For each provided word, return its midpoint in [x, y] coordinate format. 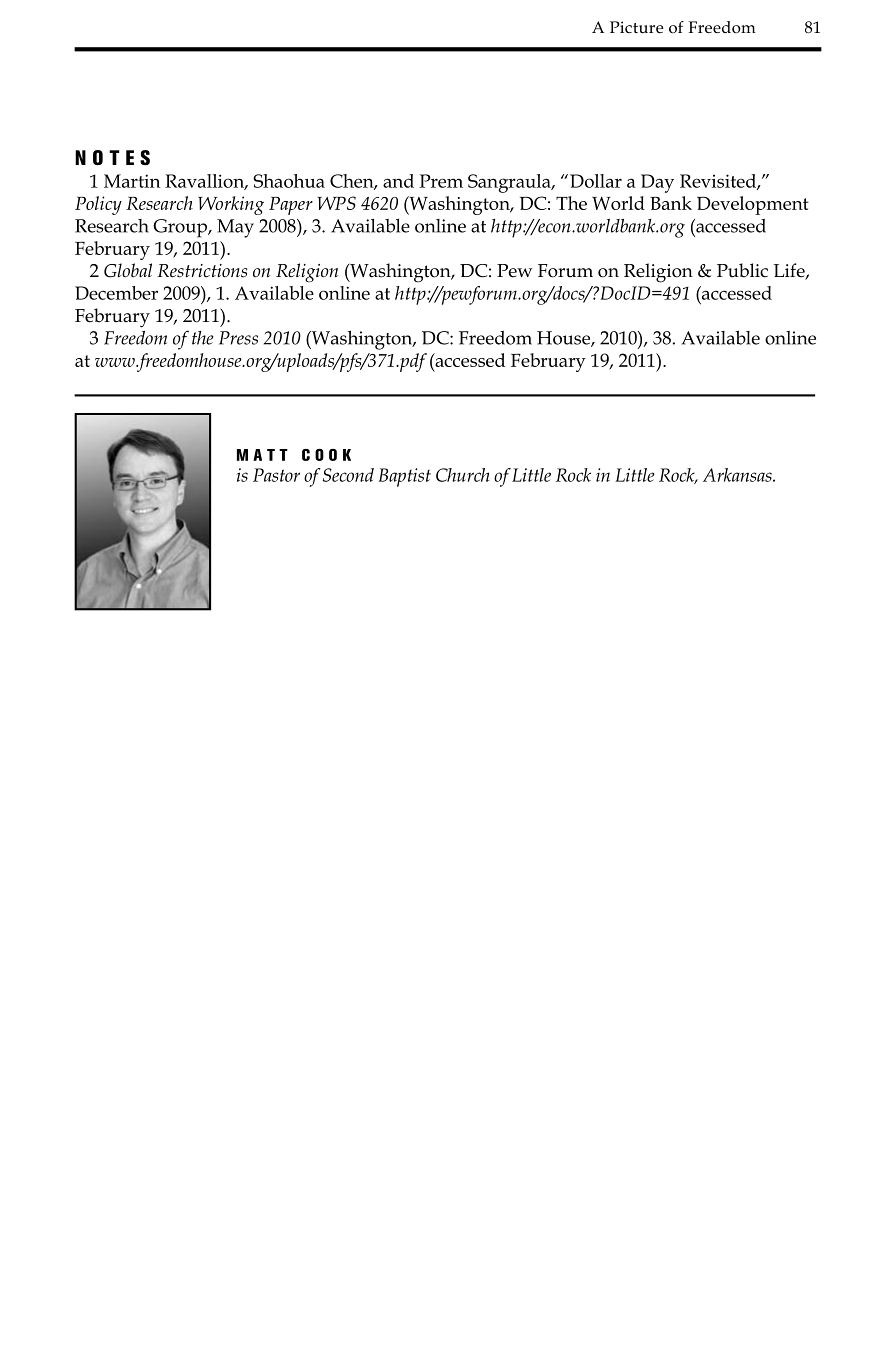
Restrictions [202, 271]
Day [657, 183]
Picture [636, 27]
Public [742, 270]
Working [231, 205]
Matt [262, 455]
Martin [132, 181]
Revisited [719, 182]
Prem [441, 181]
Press [238, 338]
